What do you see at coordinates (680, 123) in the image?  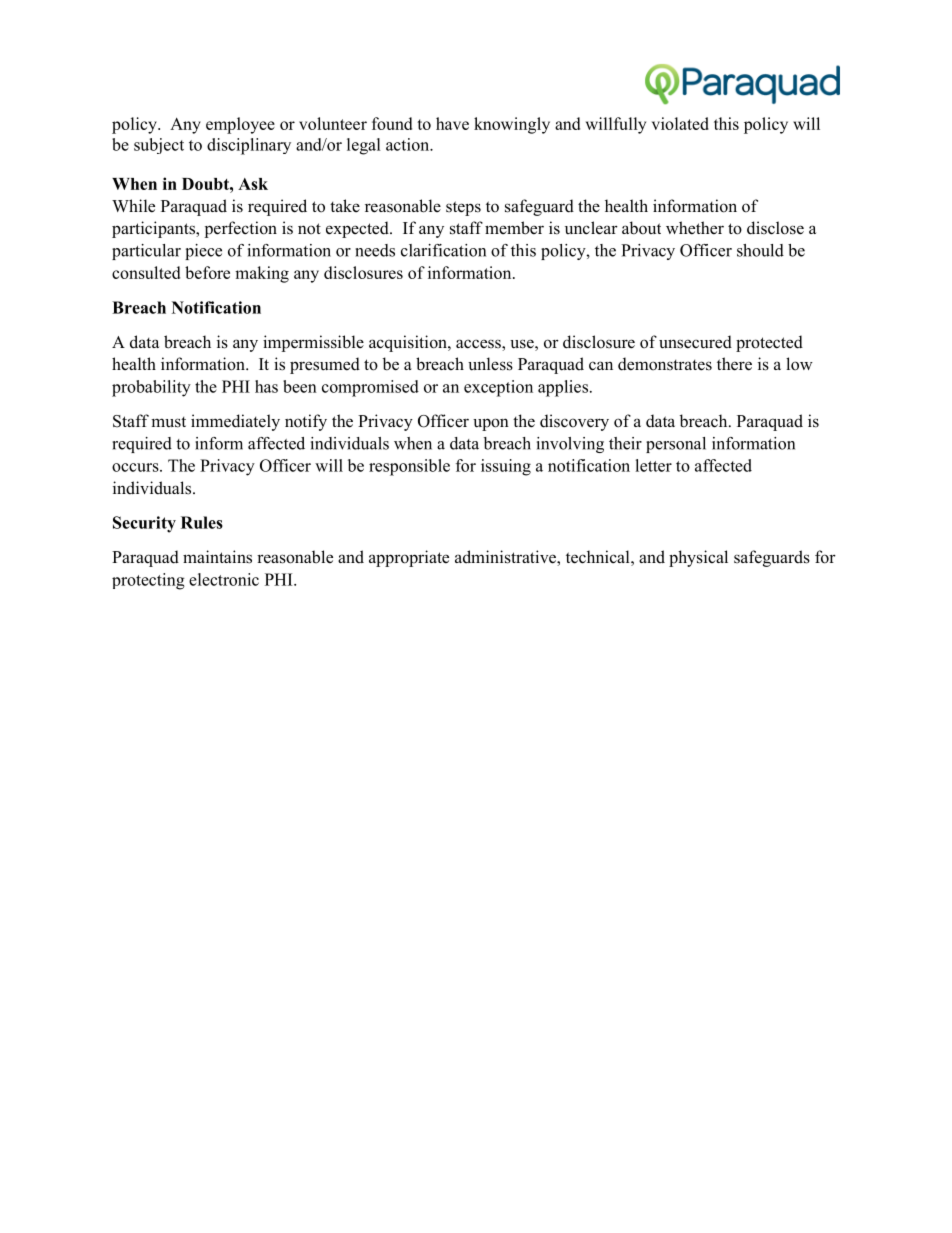 I see `violated` at bounding box center [680, 123].
